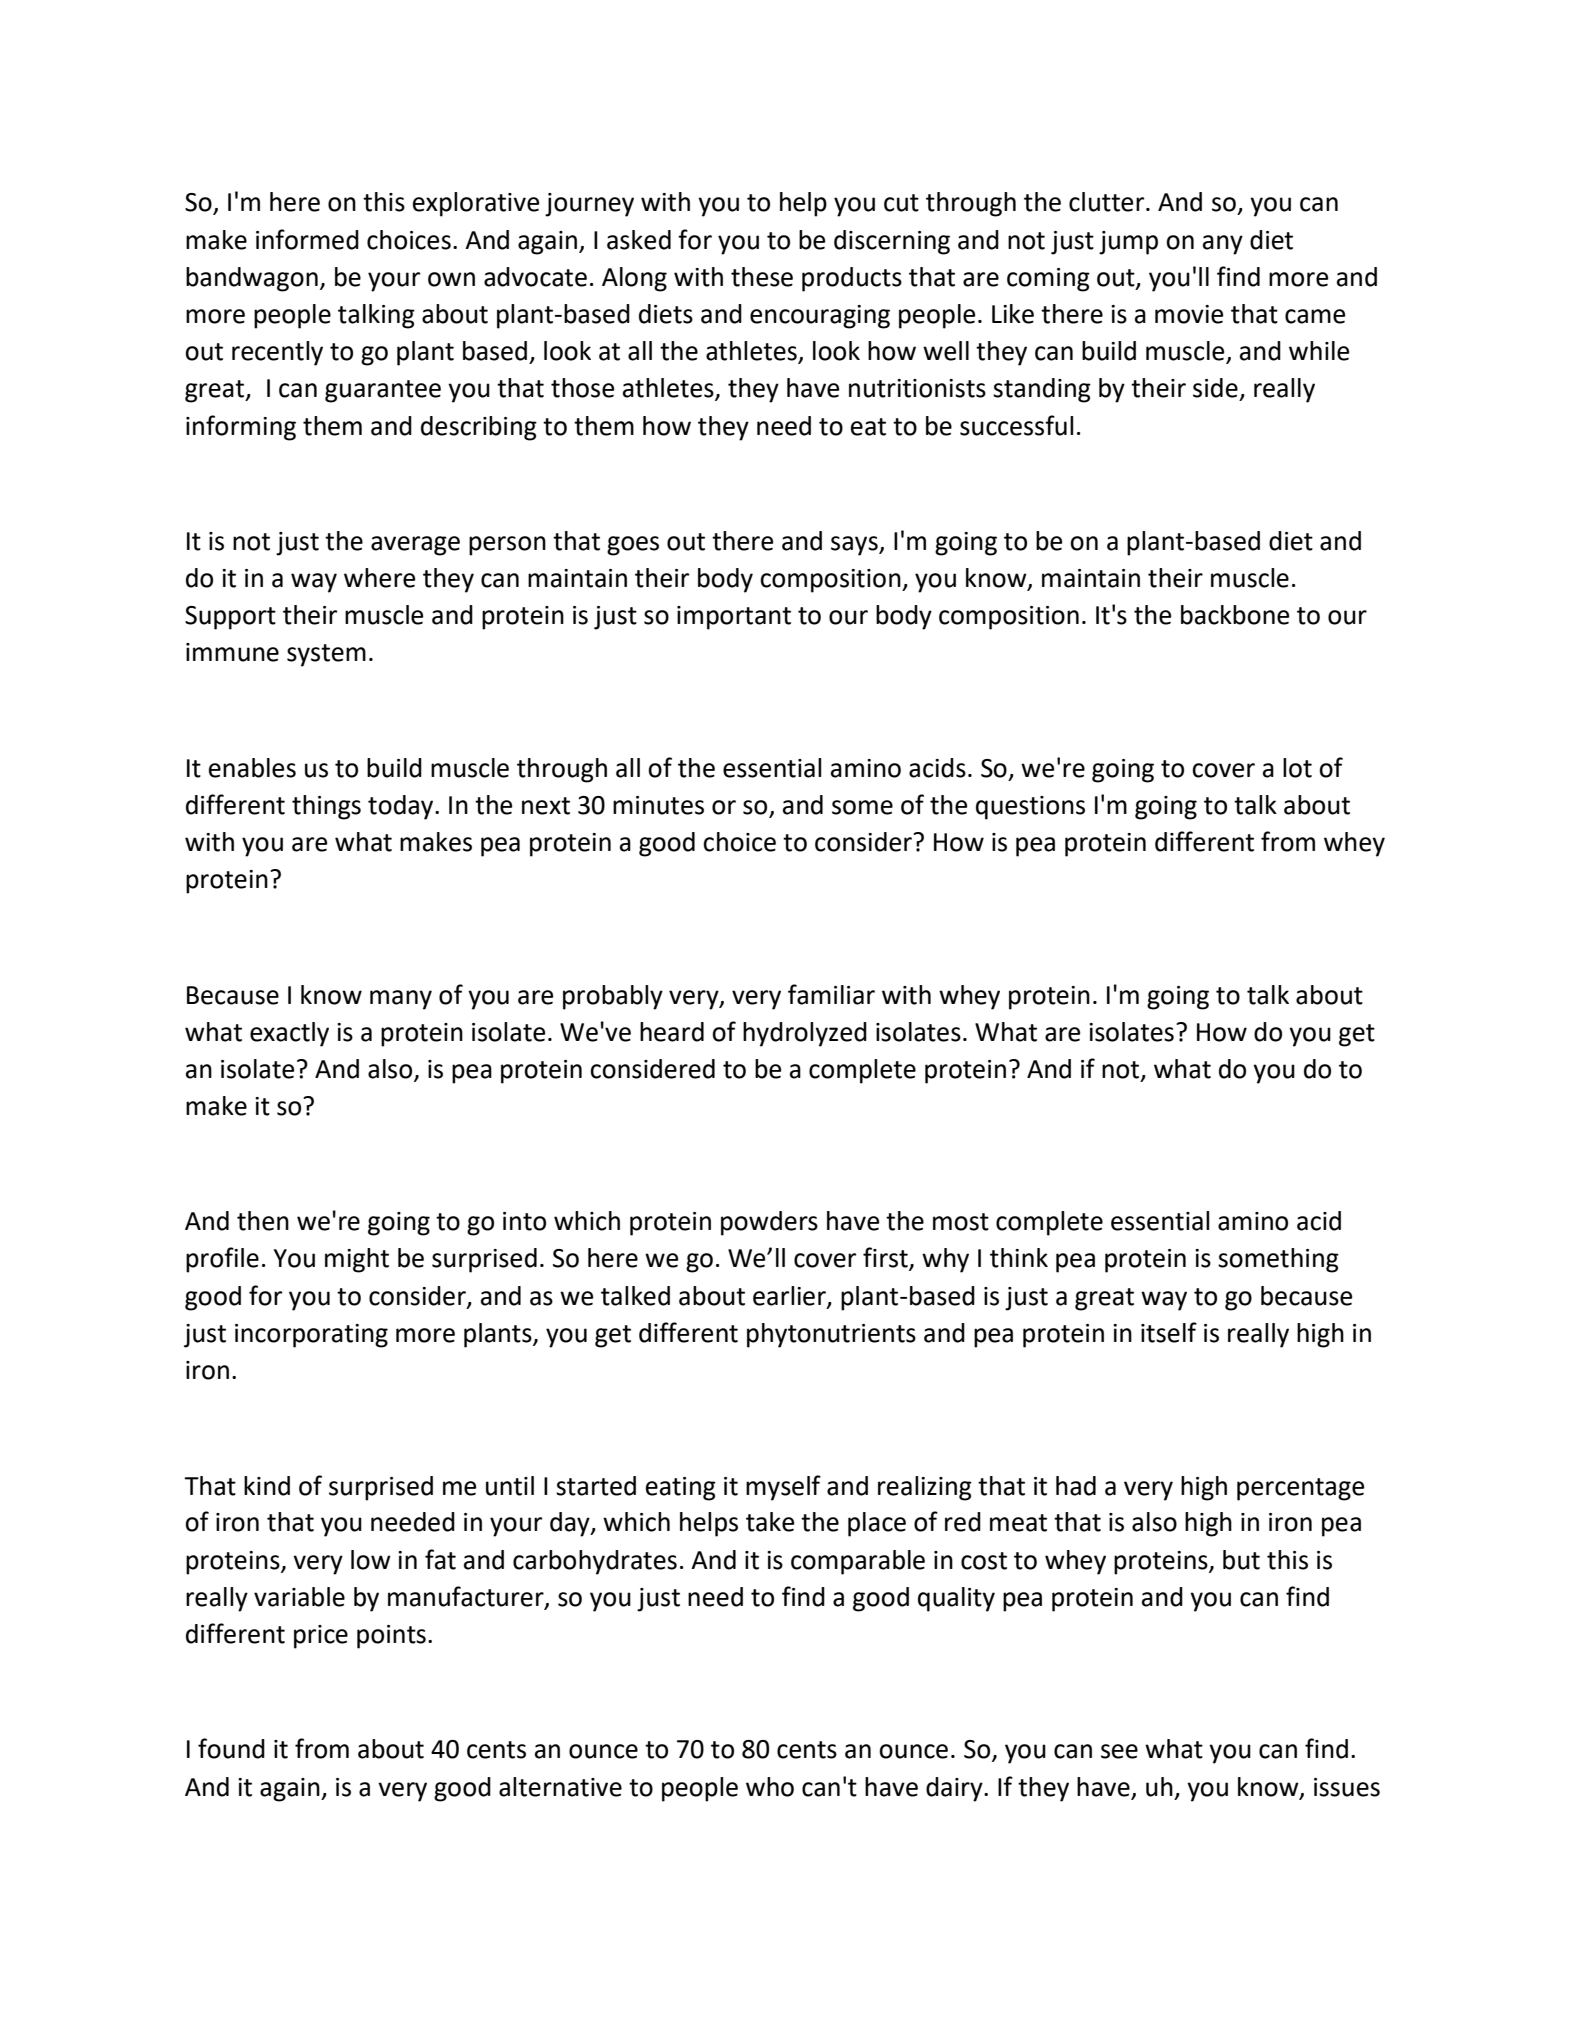 The height and width of the screenshot is (2031, 1570). Describe the element at coordinates (231, 1748) in the screenshot. I see `found` at that location.
